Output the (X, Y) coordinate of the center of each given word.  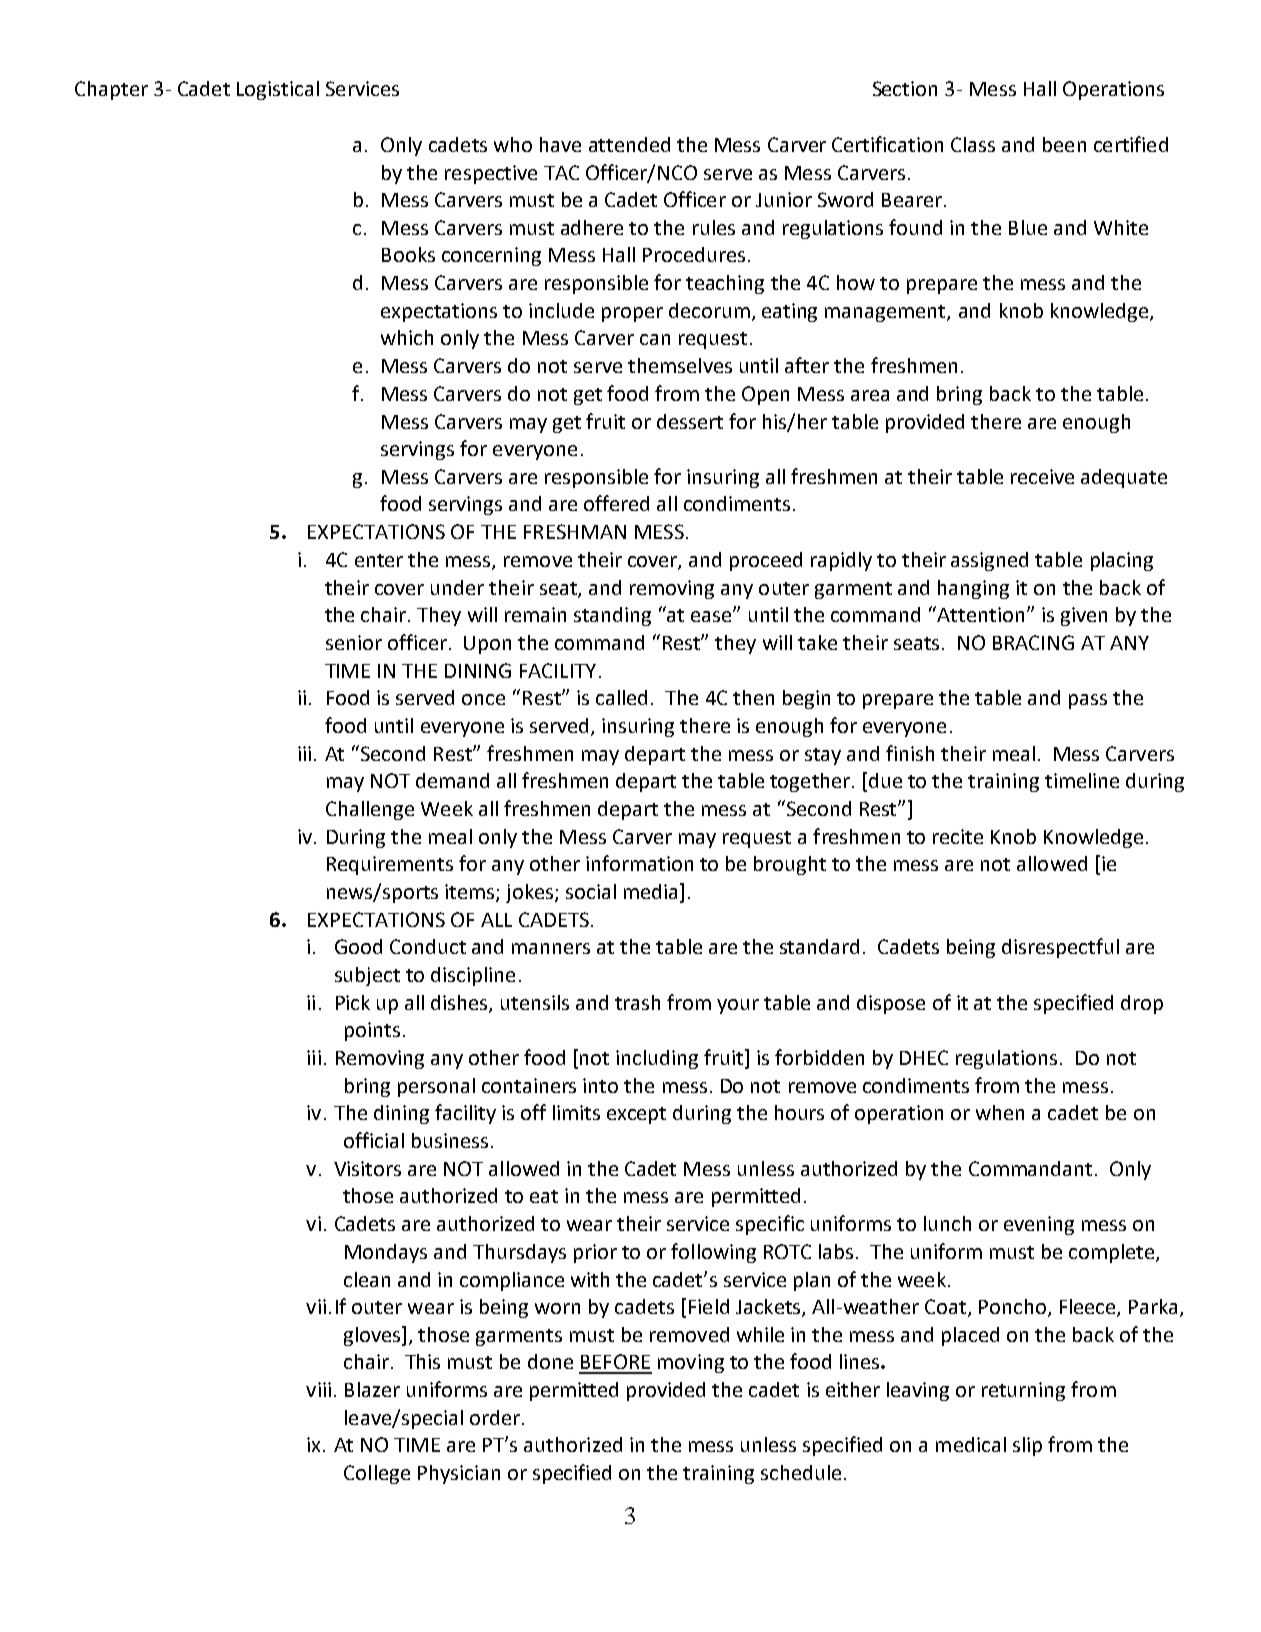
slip (1027, 1446)
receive (1042, 476)
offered (616, 503)
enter (379, 560)
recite (958, 836)
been (1064, 144)
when (1000, 1112)
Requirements (390, 865)
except (636, 1115)
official (374, 1140)
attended (629, 144)
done (550, 1361)
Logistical (278, 90)
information (639, 863)
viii (318, 1389)
